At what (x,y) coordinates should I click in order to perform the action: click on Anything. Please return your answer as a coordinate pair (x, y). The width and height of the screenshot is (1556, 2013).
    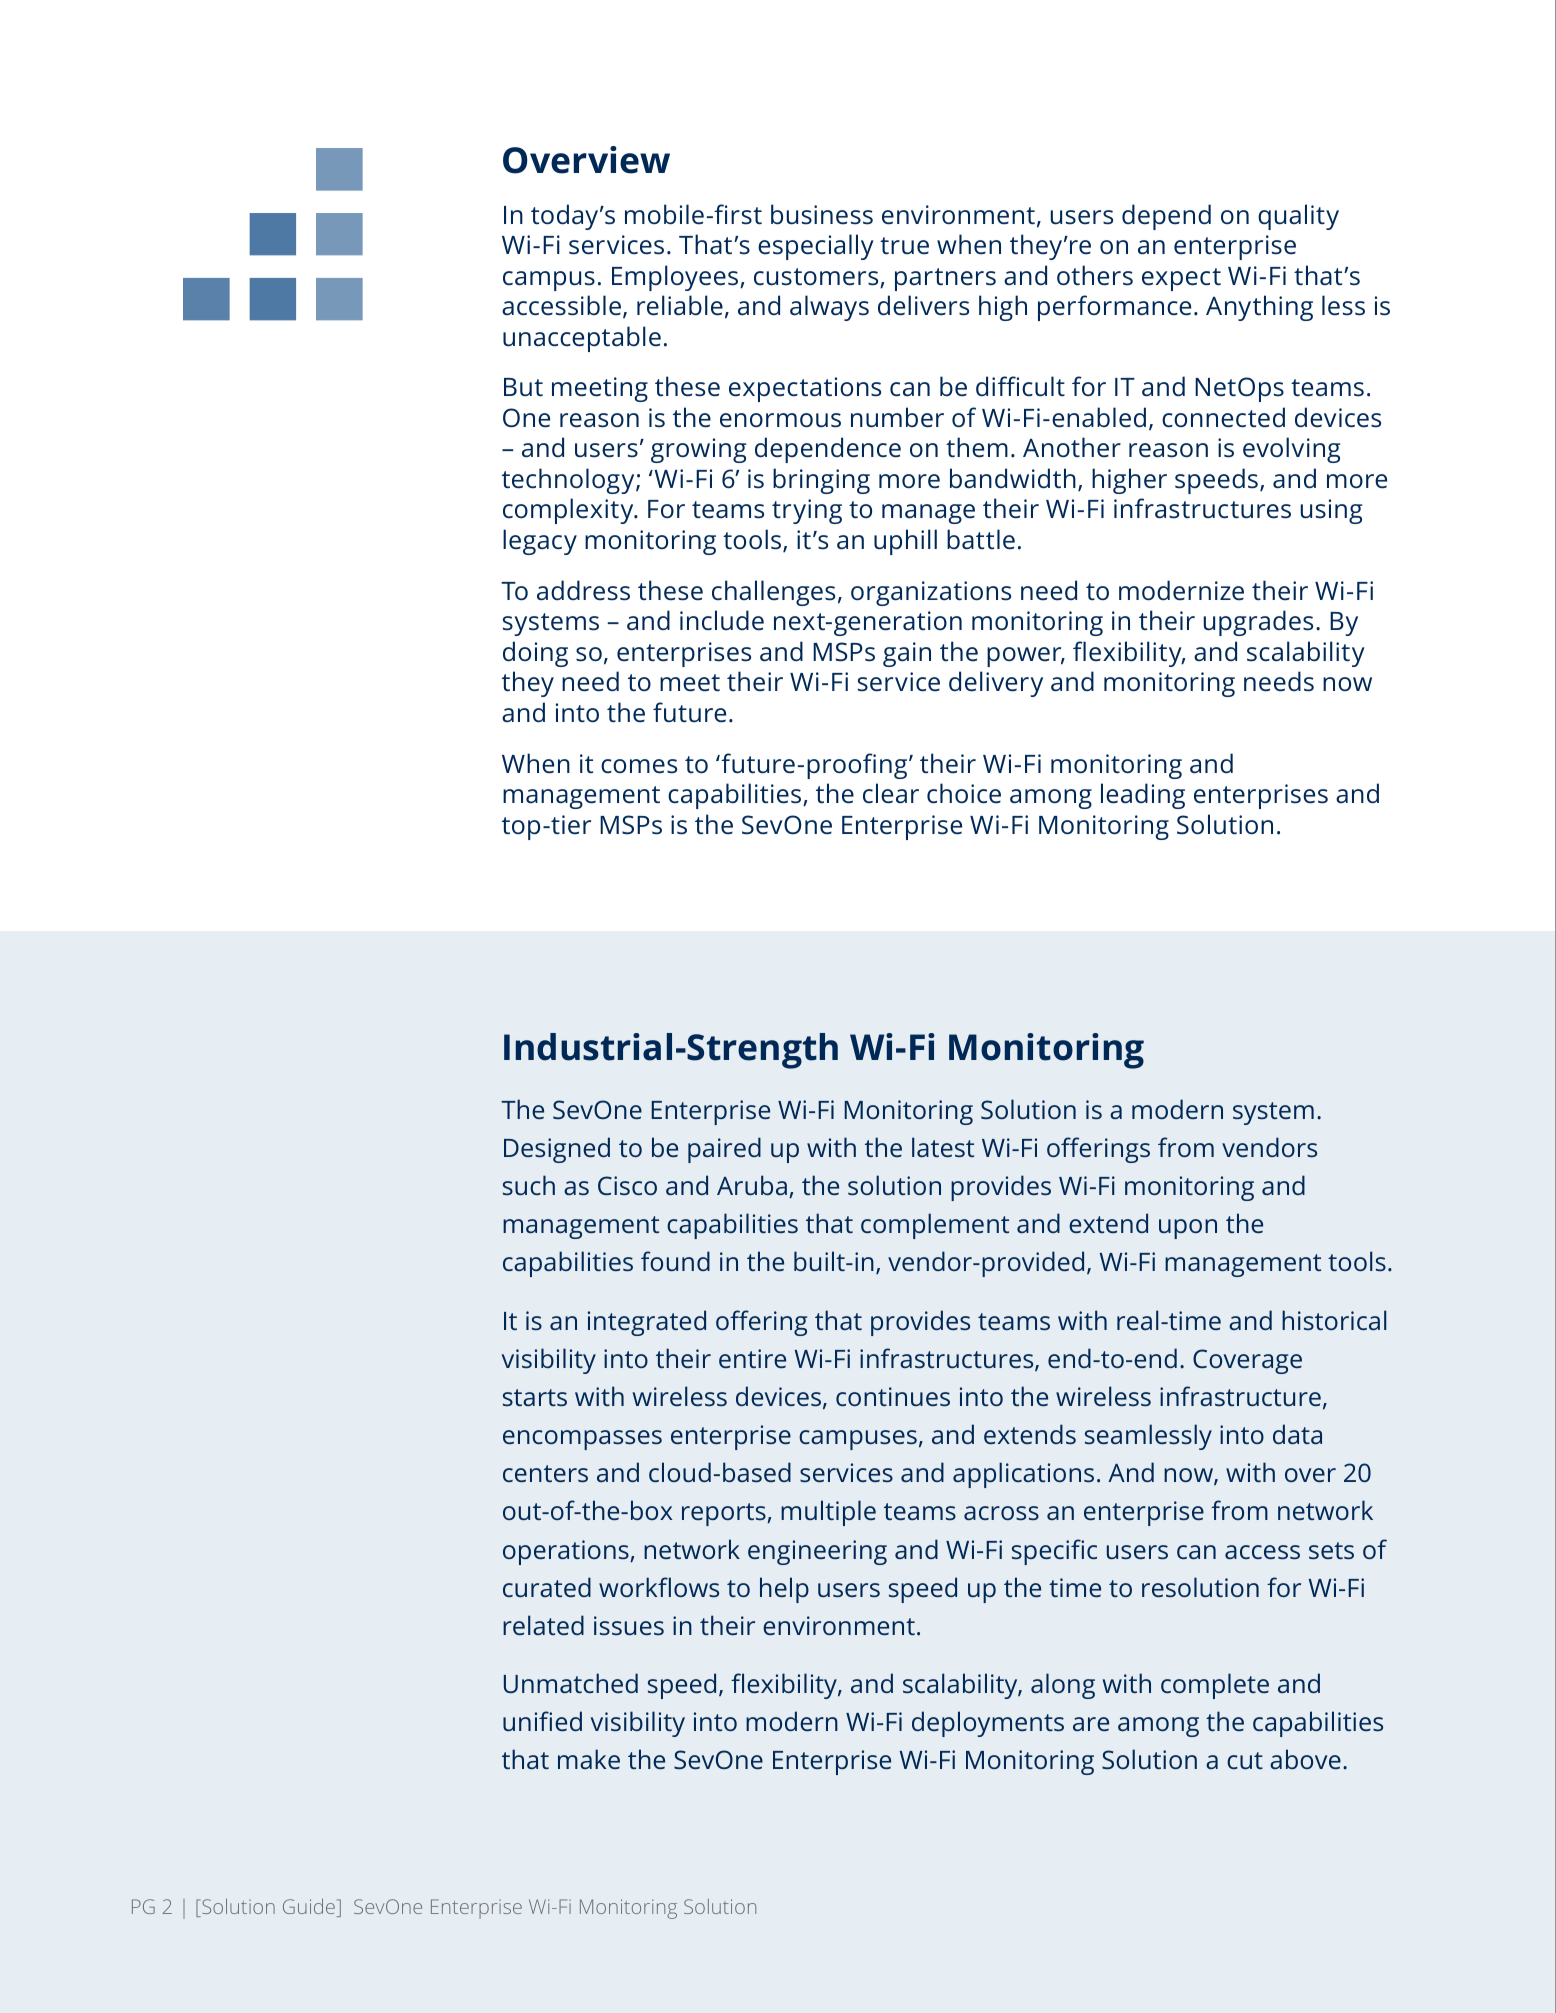
    Looking at the image, I should click on (1259, 308).
